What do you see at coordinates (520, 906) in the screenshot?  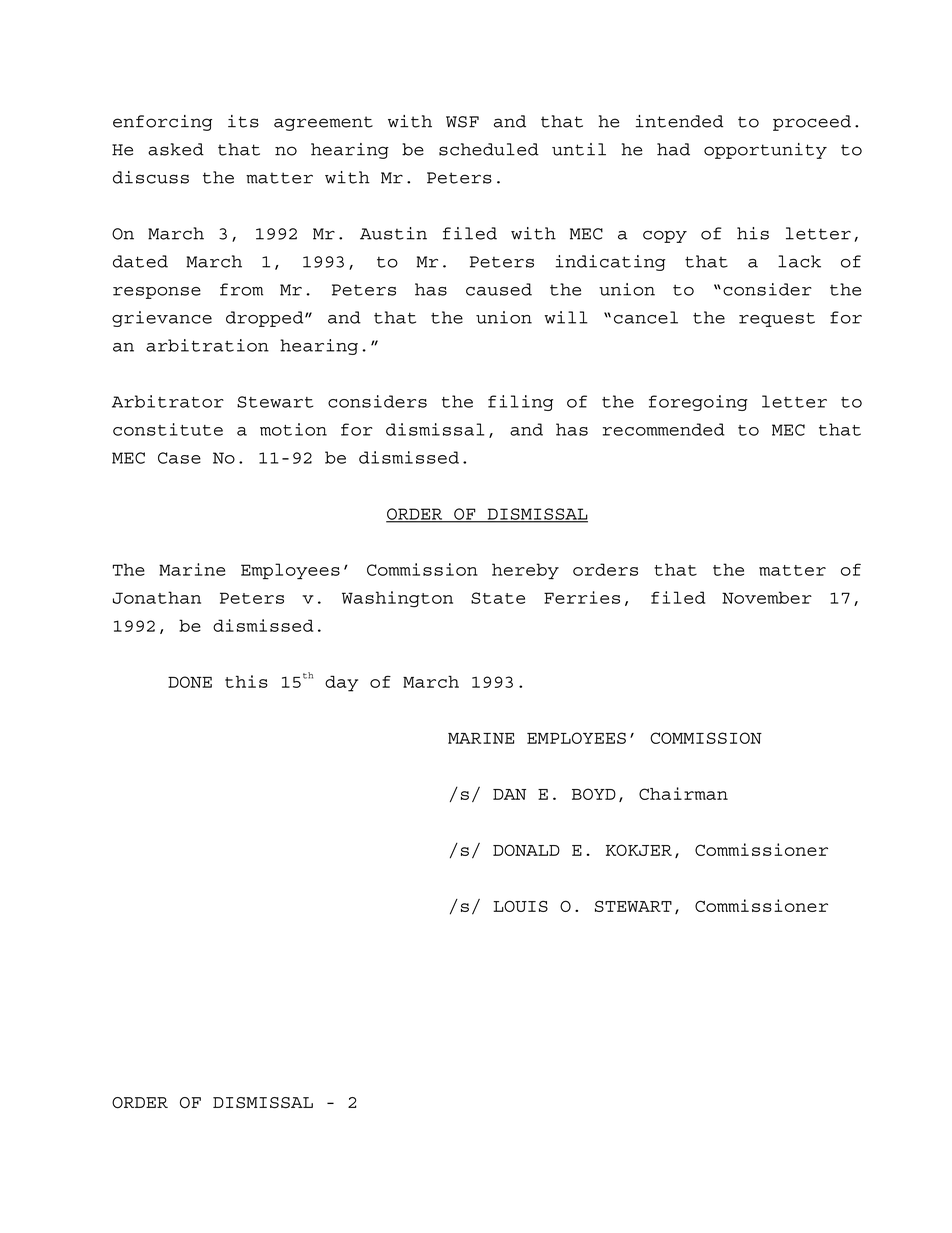 I see `LOUIS` at bounding box center [520, 906].
